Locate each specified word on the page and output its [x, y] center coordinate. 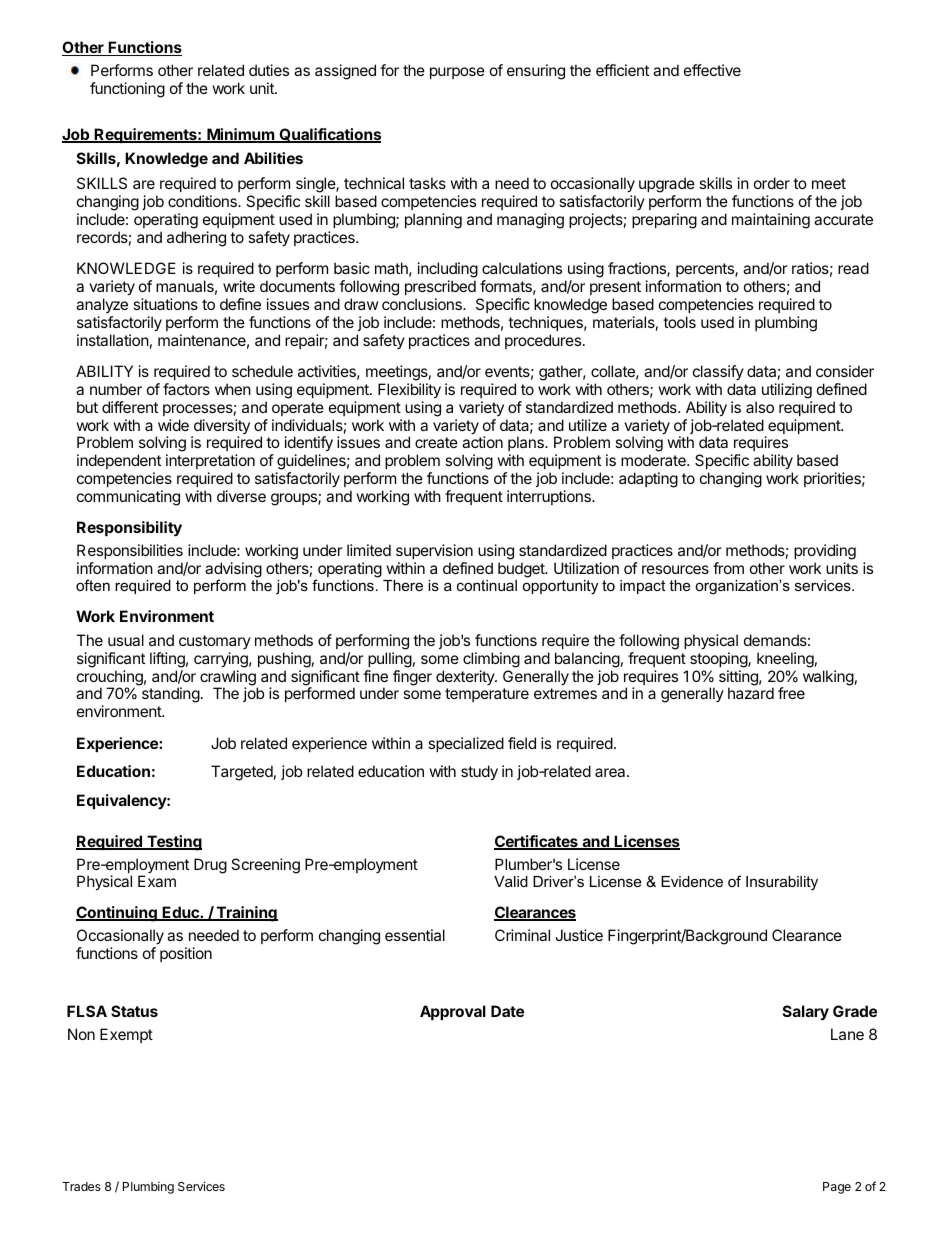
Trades [81, 1186]
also [760, 407]
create [436, 442]
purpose [457, 73]
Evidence [692, 881]
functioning [127, 90]
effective [712, 70]
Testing [173, 843]
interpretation [210, 461]
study [479, 773]
